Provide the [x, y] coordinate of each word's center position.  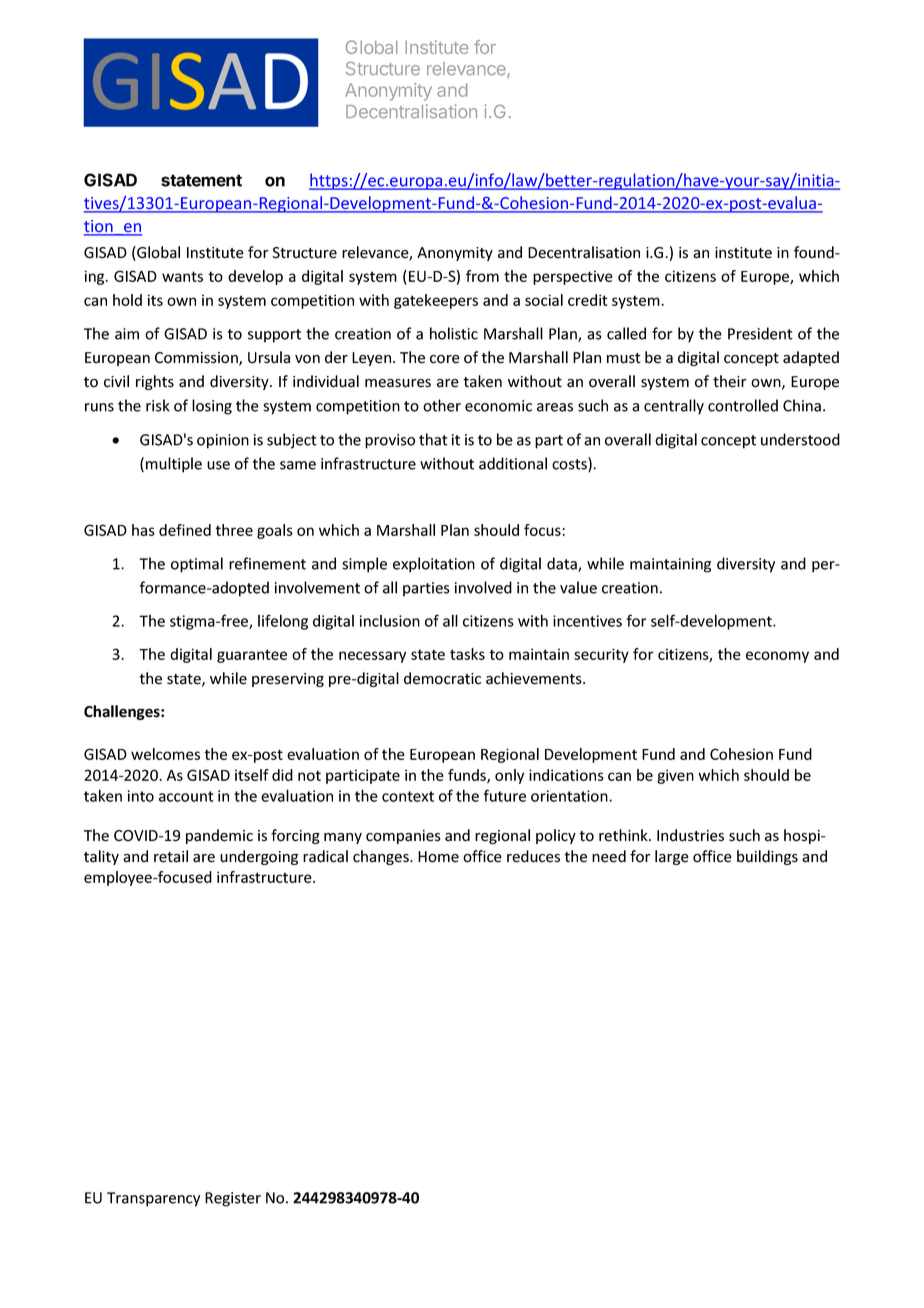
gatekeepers [436, 301]
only [509, 776]
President [760, 333]
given [675, 776]
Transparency [153, 1199]
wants [182, 276]
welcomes [165, 754]
